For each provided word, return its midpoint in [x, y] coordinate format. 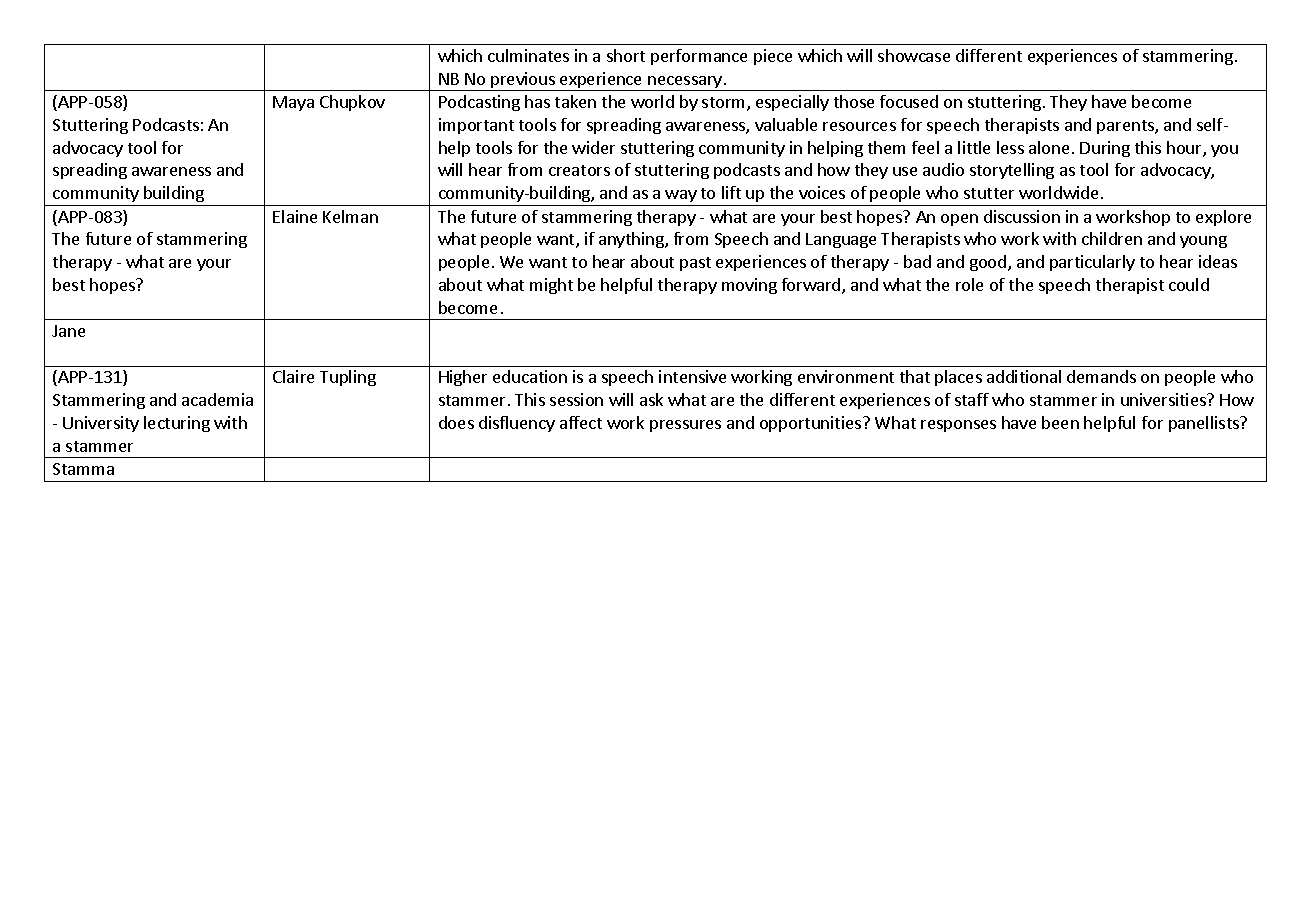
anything [632, 240]
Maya [293, 103]
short [626, 55]
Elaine [295, 216]
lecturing [177, 424]
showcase [914, 55]
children [1112, 238]
